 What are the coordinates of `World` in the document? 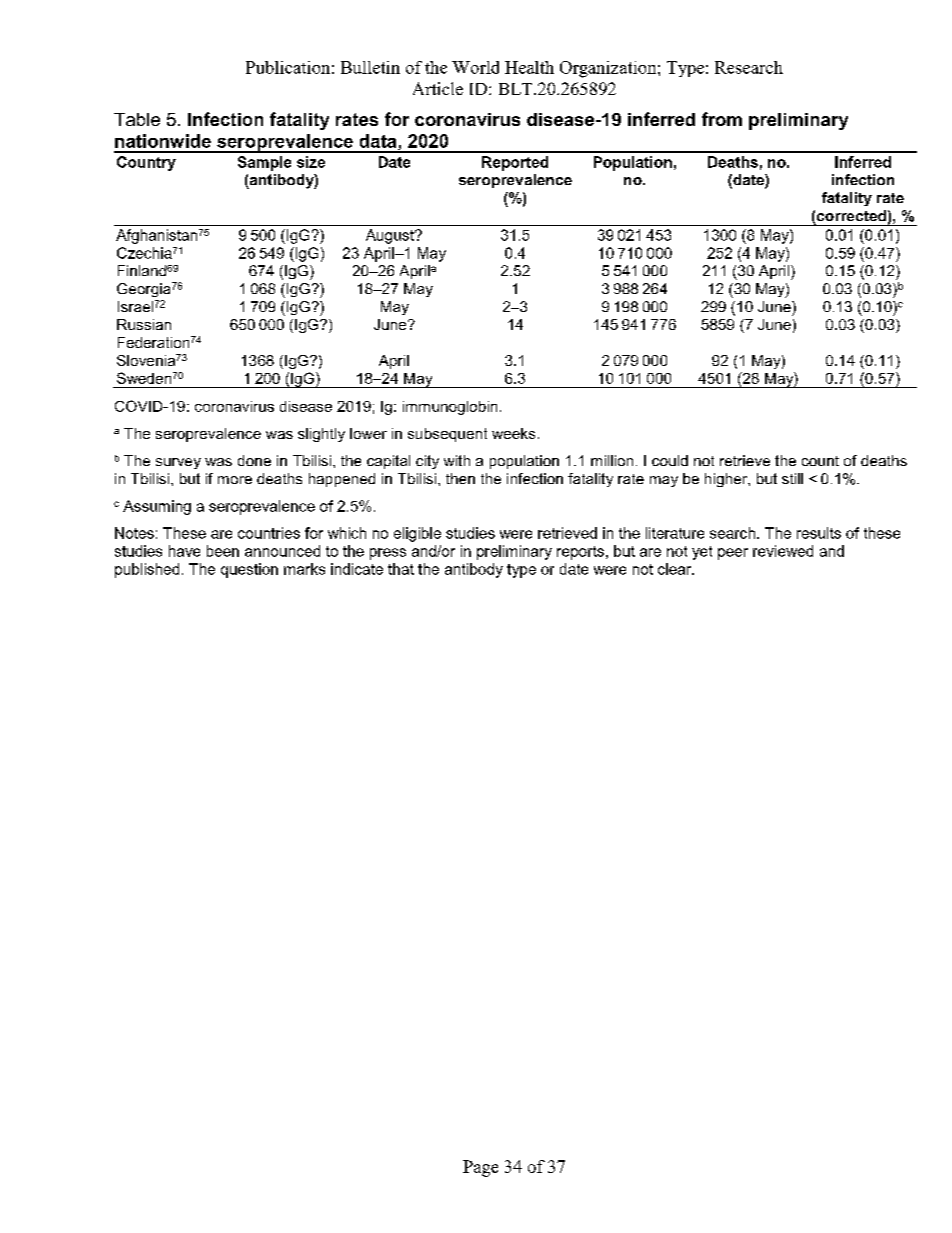 It's located at (475, 67).
